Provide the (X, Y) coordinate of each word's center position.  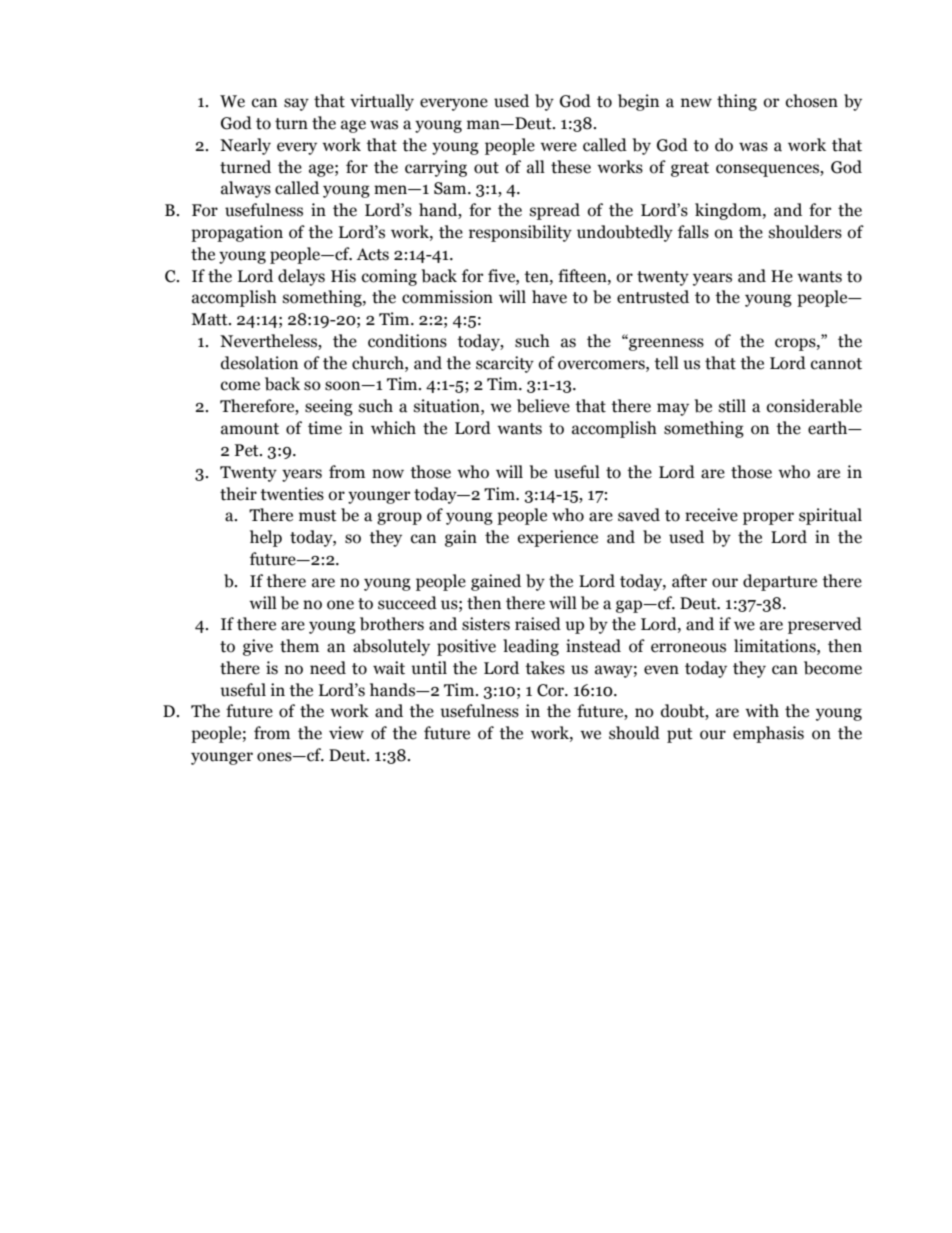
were (558, 147)
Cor (552, 690)
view (346, 733)
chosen (812, 101)
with (762, 711)
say (296, 104)
